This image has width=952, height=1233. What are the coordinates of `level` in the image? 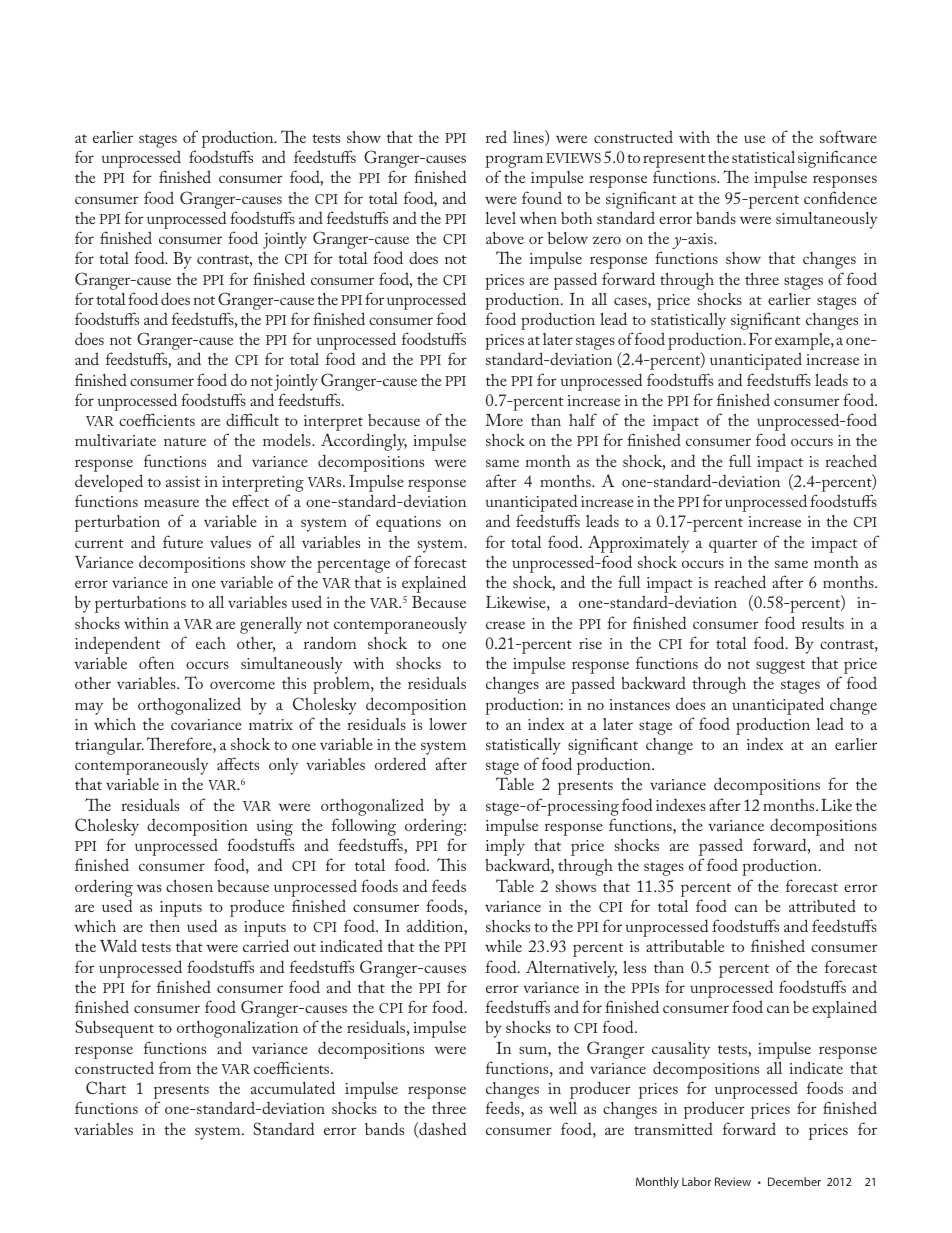 It's located at (500, 218).
